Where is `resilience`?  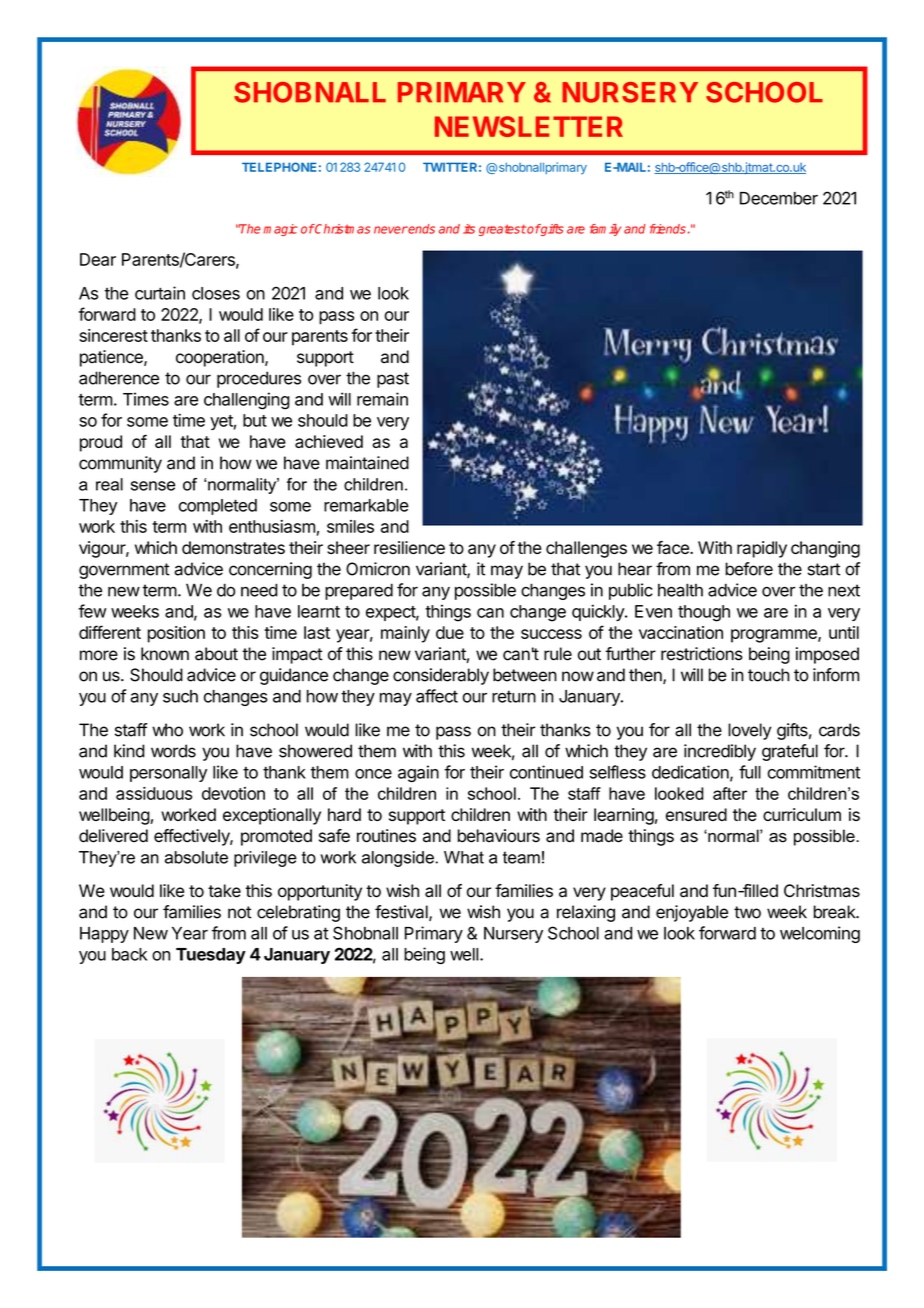
resilience is located at coordinates (409, 547).
